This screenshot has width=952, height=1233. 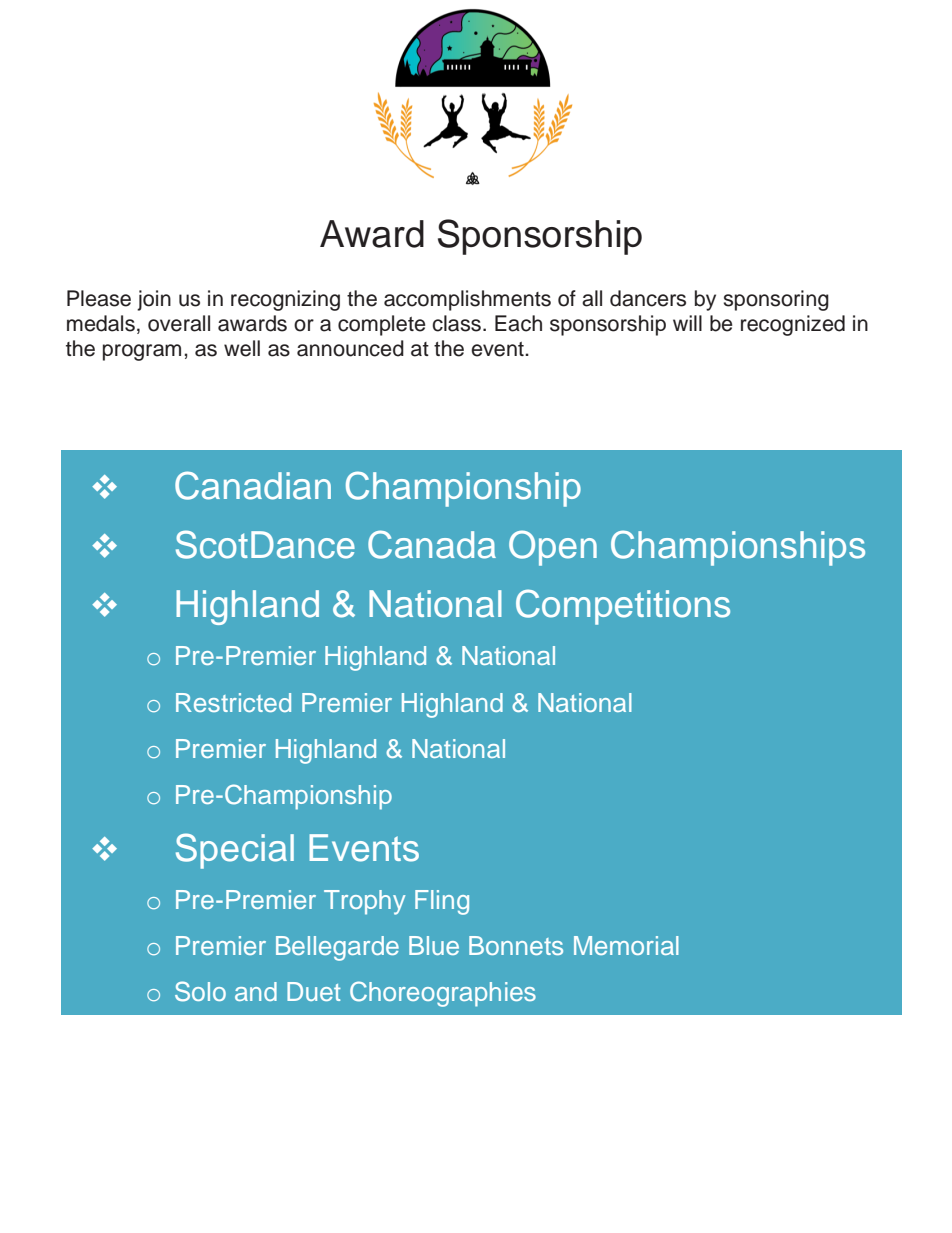 I want to click on will, so click(x=687, y=323).
